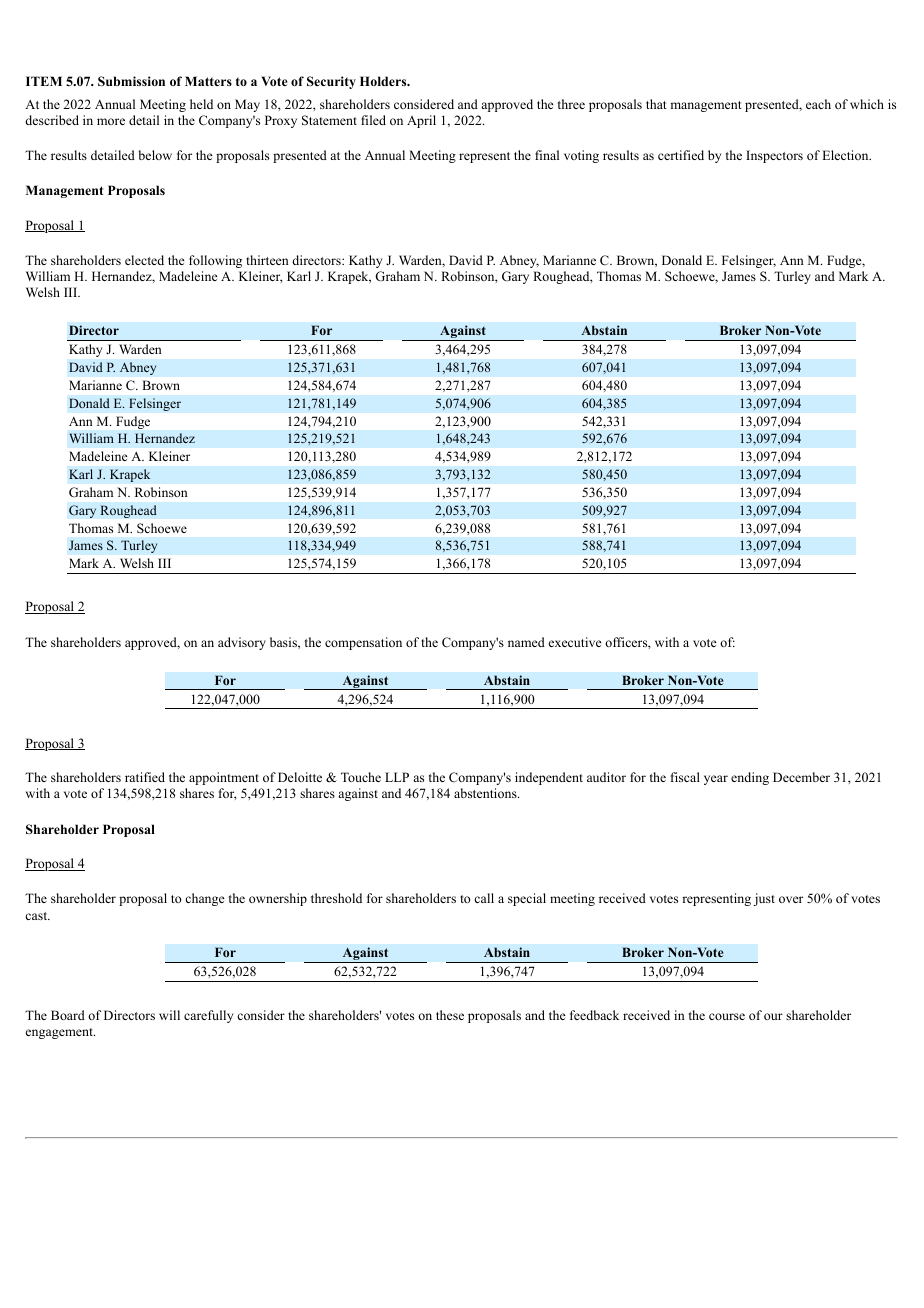  Describe the element at coordinates (526, 642) in the screenshot. I see `named` at that location.
